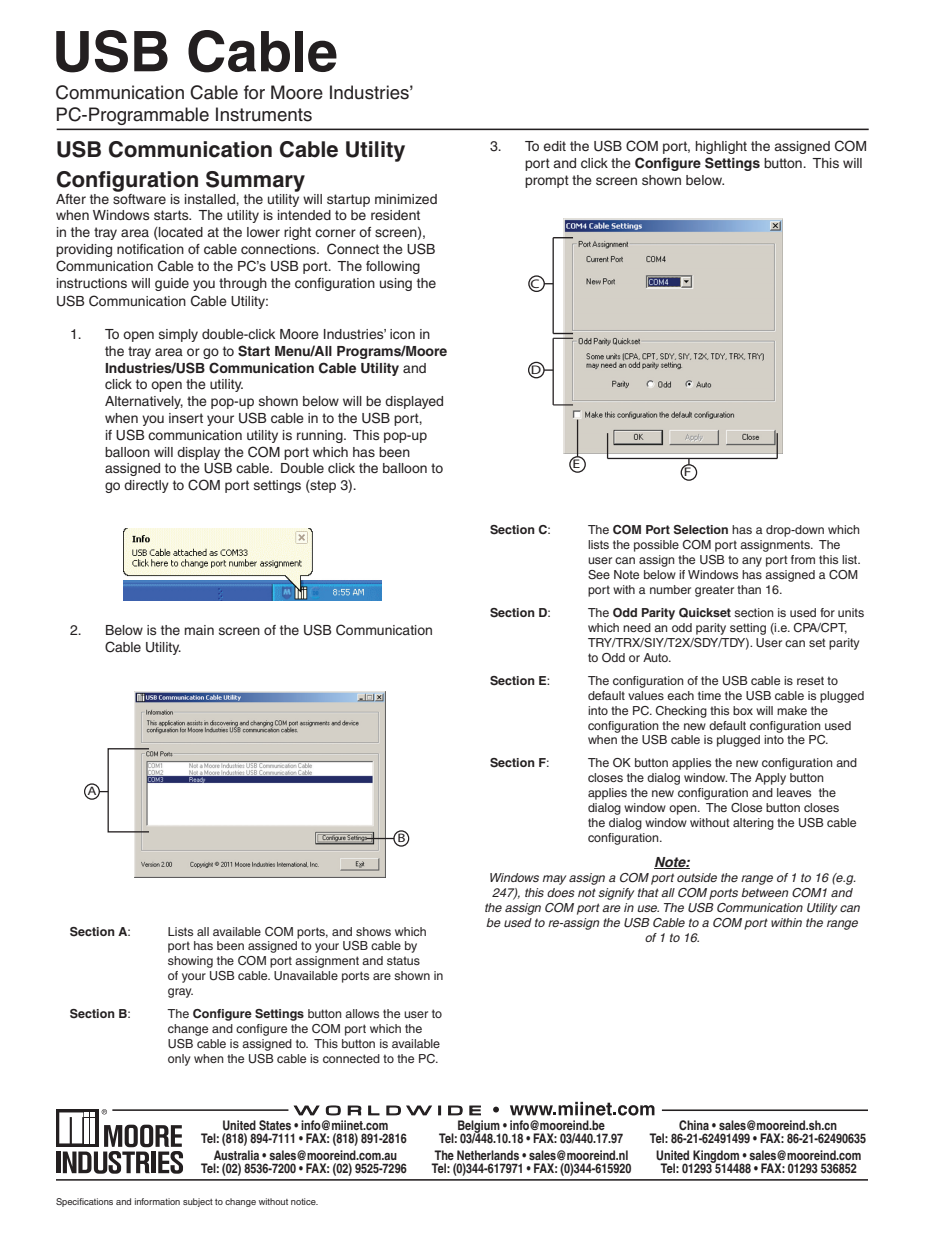 The width and height of the document is (952, 1233). Describe the element at coordinates (637, 627) in the document. I see `need` at that location.
